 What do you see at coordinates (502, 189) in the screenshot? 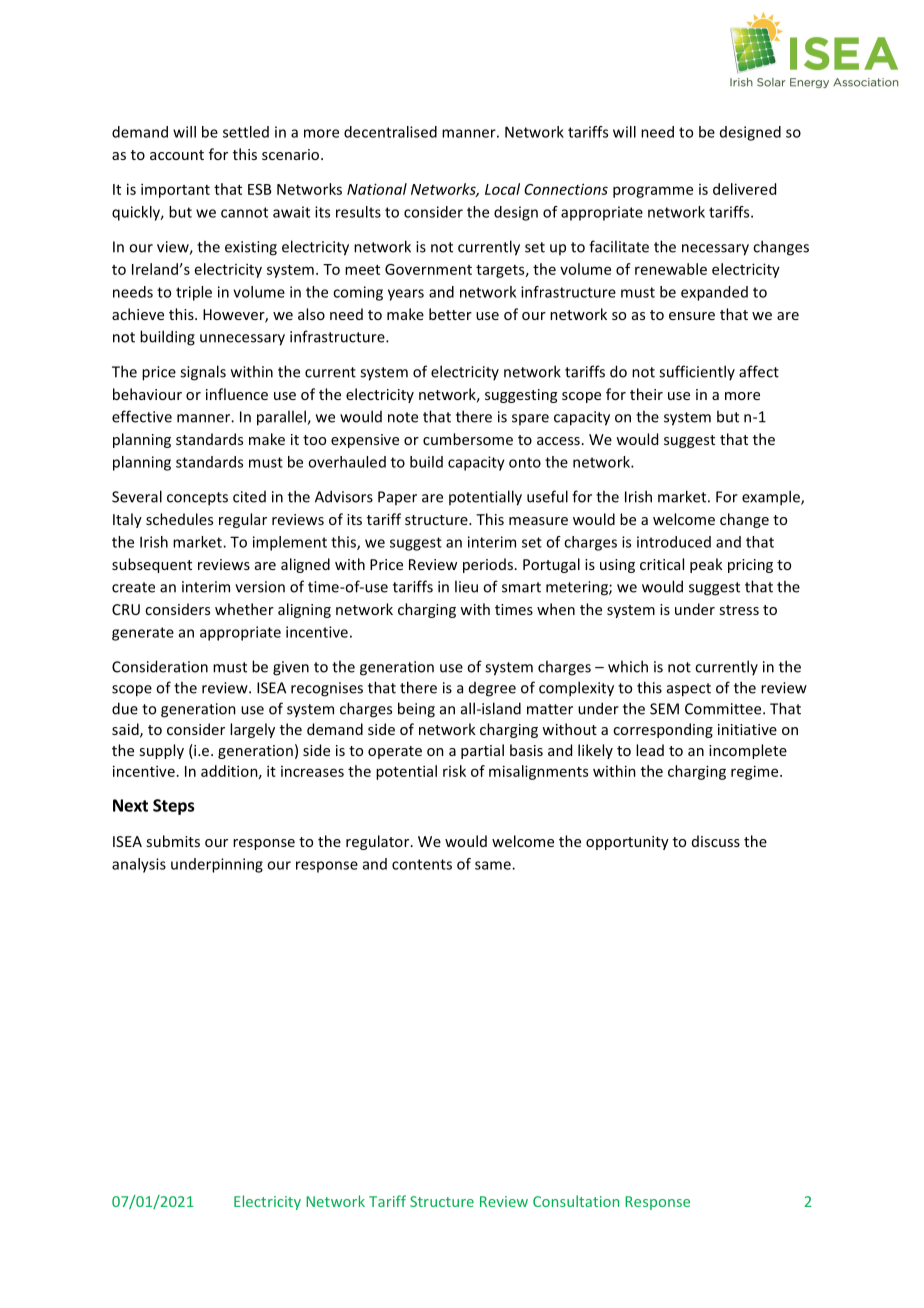
I see `Local` at bounding box center [502, 189].
